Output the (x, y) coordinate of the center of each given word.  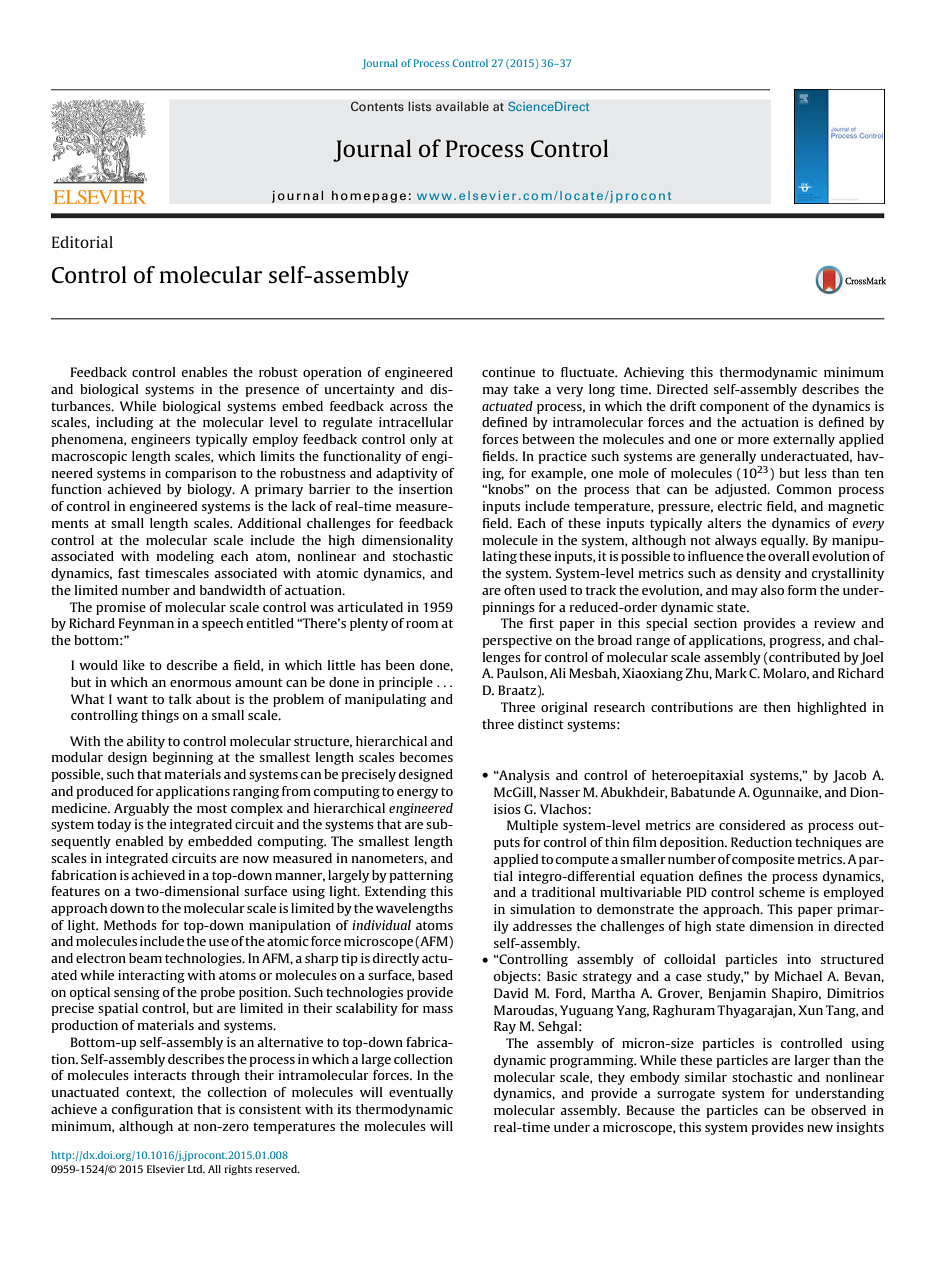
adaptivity (407, 474)
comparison (200, 474)
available (462, 106)
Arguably (141, 809)
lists (420, 106)
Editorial (82, 242)
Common (804, 489)
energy (417, 794)
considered (752, 825)
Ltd (196, 1169)
